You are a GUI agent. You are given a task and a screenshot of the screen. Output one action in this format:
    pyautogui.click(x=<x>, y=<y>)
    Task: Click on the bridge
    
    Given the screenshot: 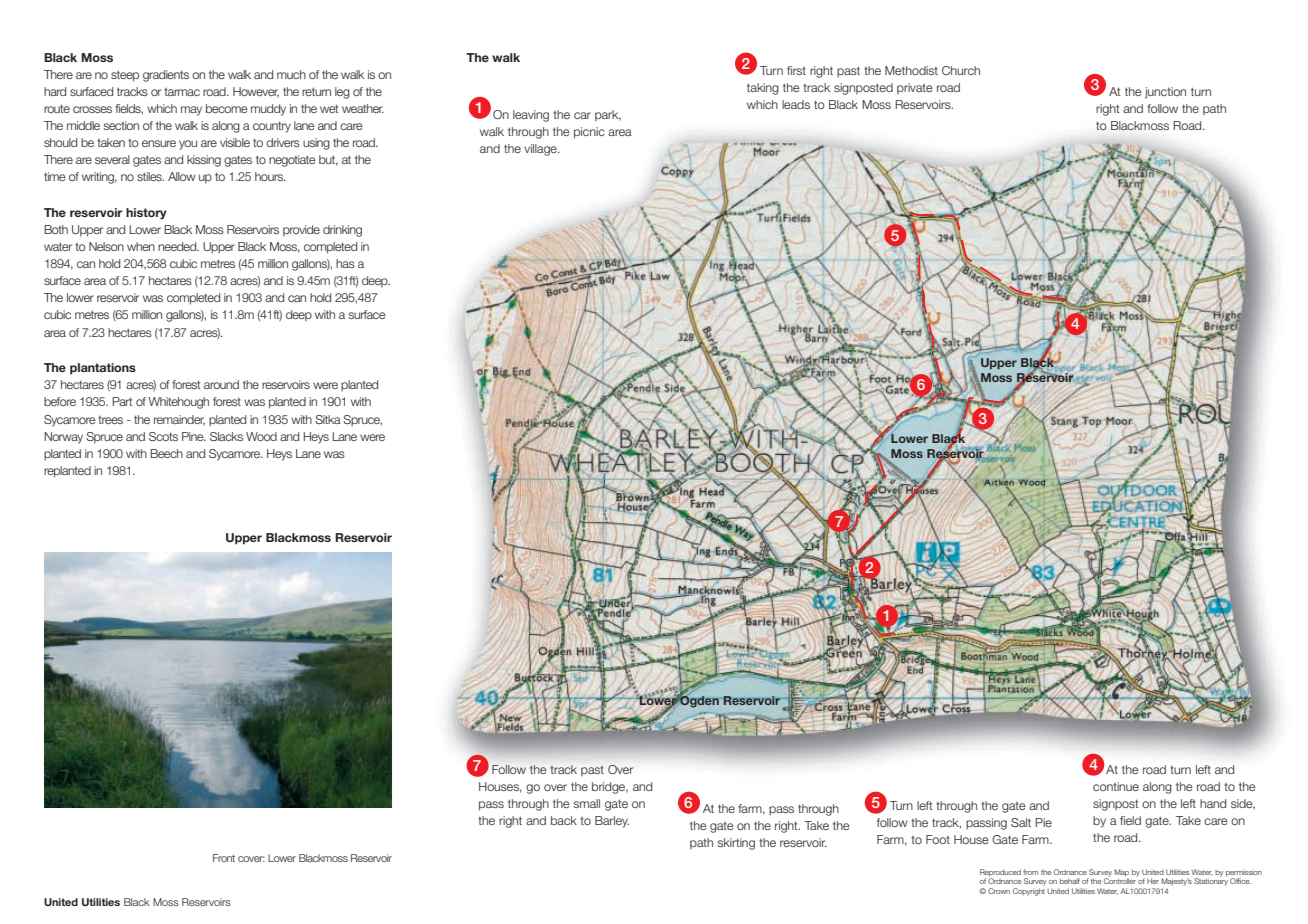 What is the action you would take?
    pyautogui.click(x=610, y=788)
